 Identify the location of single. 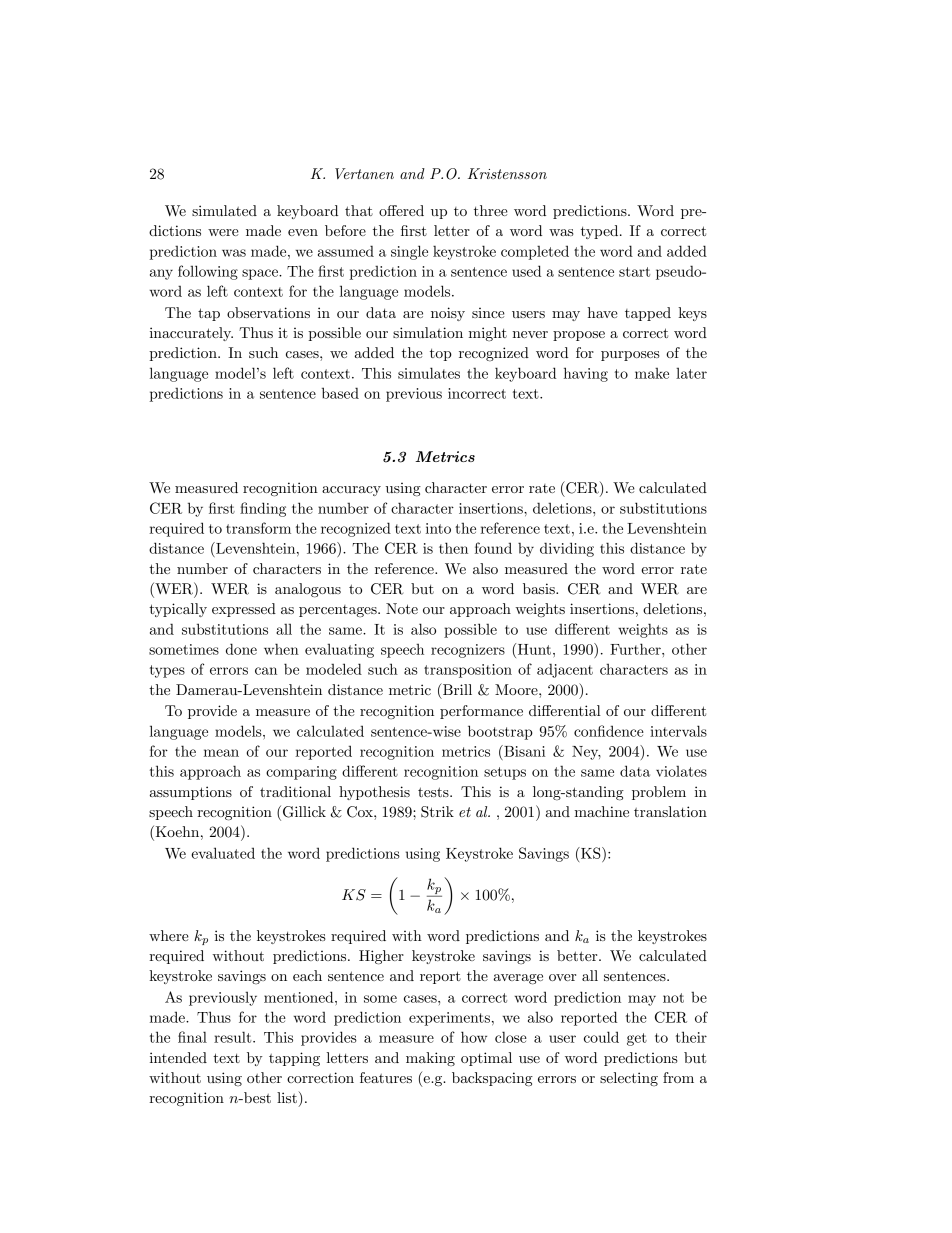
(409, 252).
